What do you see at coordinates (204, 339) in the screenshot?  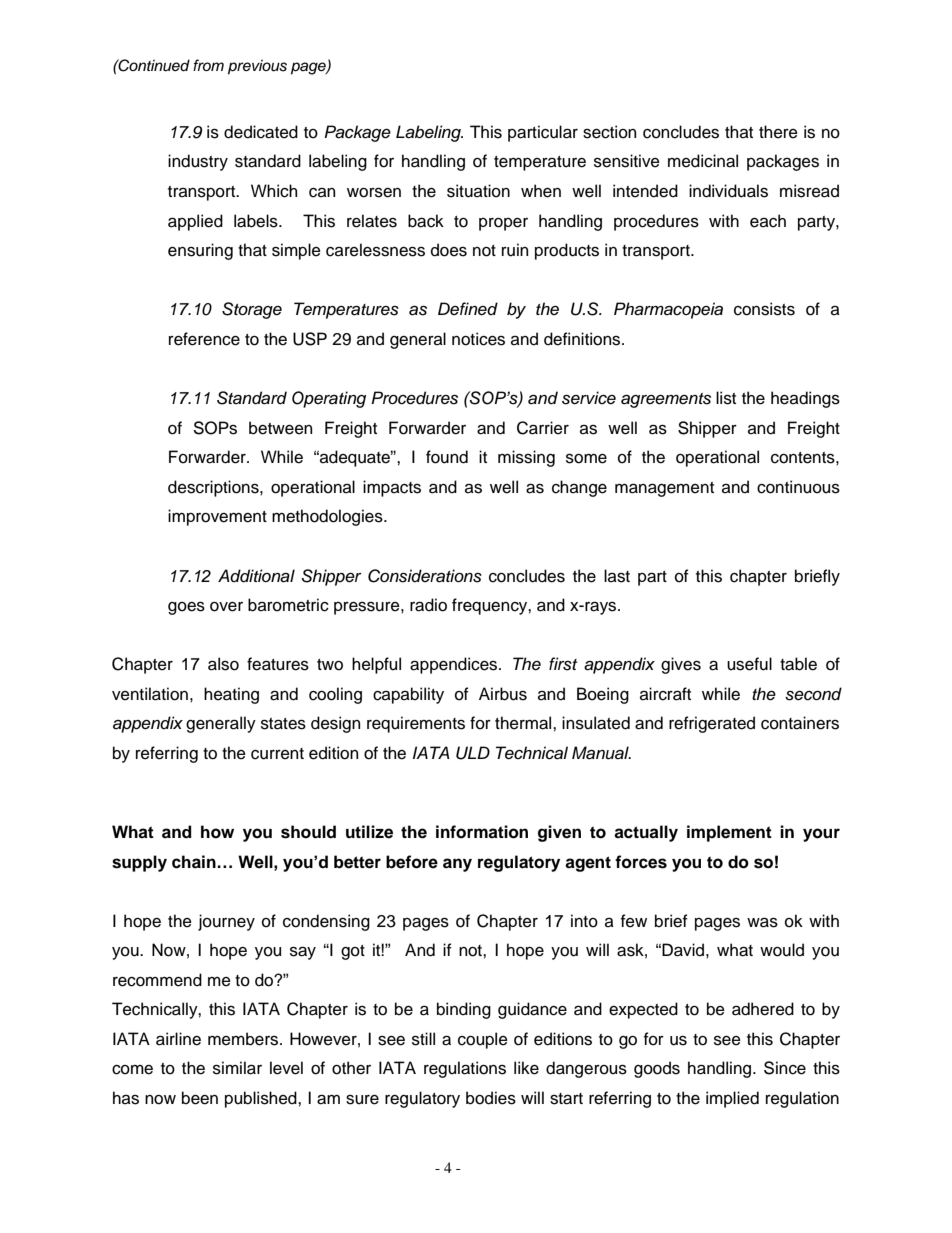 I see `reference` at bounding box center [204, 339].
